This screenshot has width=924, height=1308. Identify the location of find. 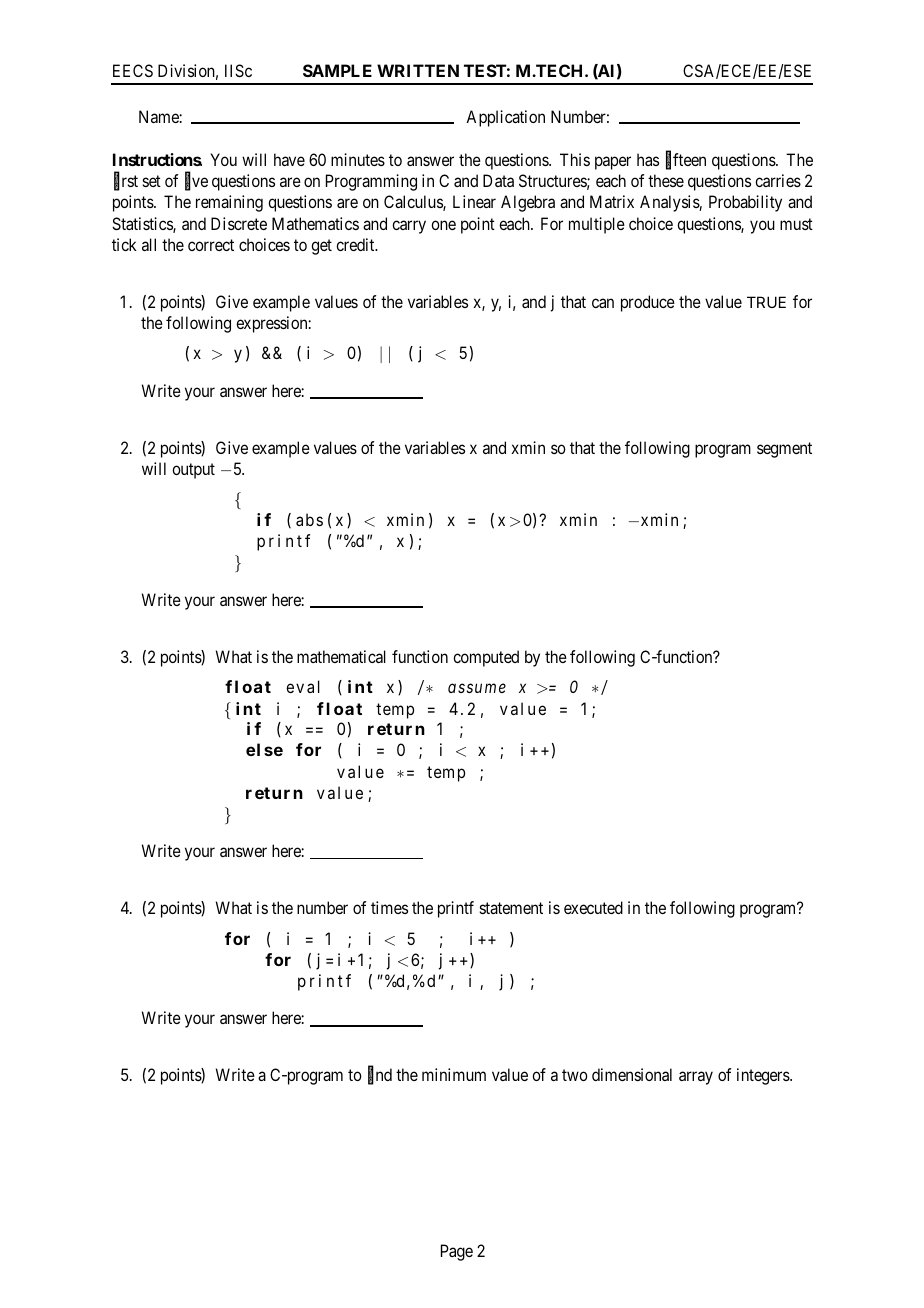
(380, 1076).
